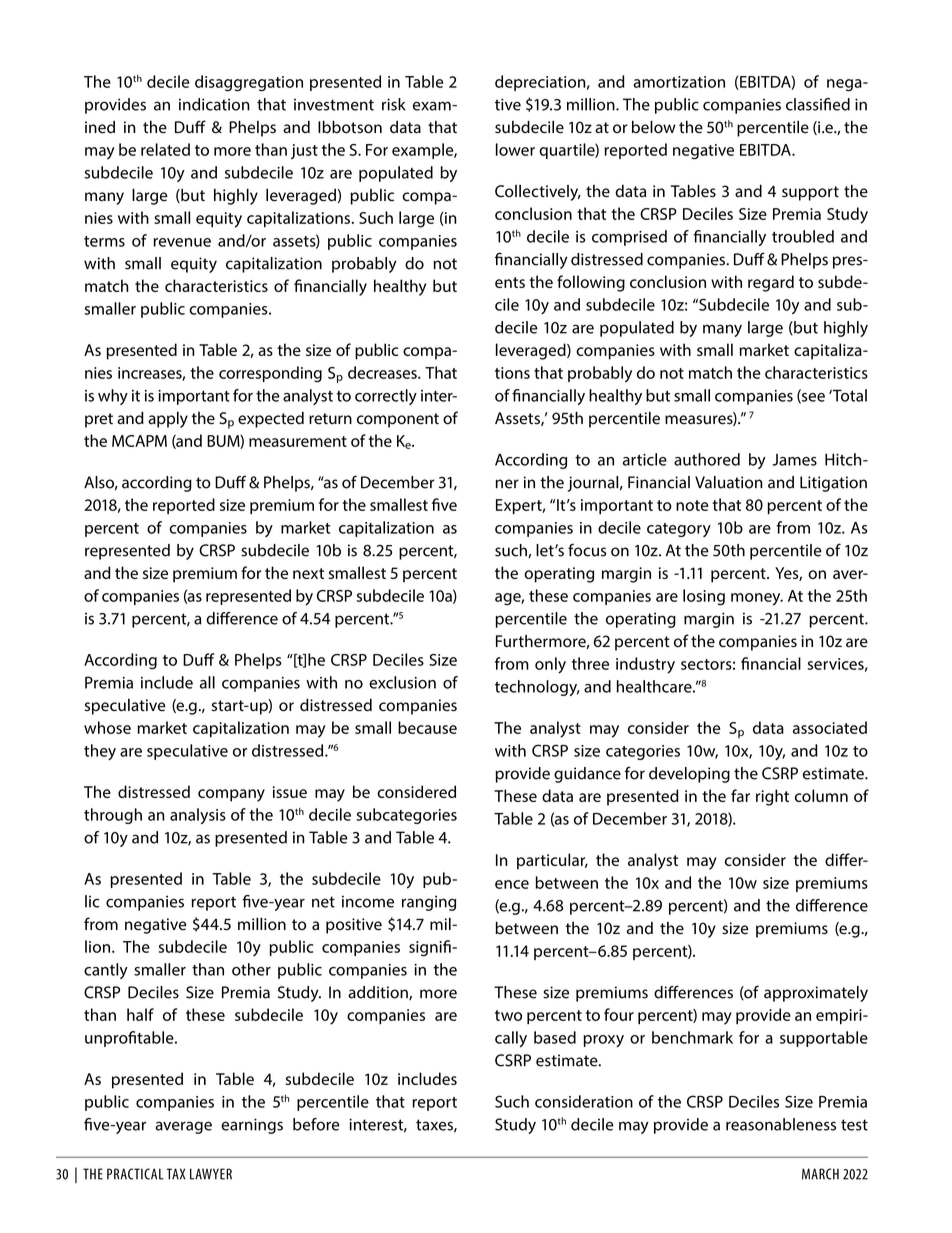  I want to click on classified, so click(818, 104).
